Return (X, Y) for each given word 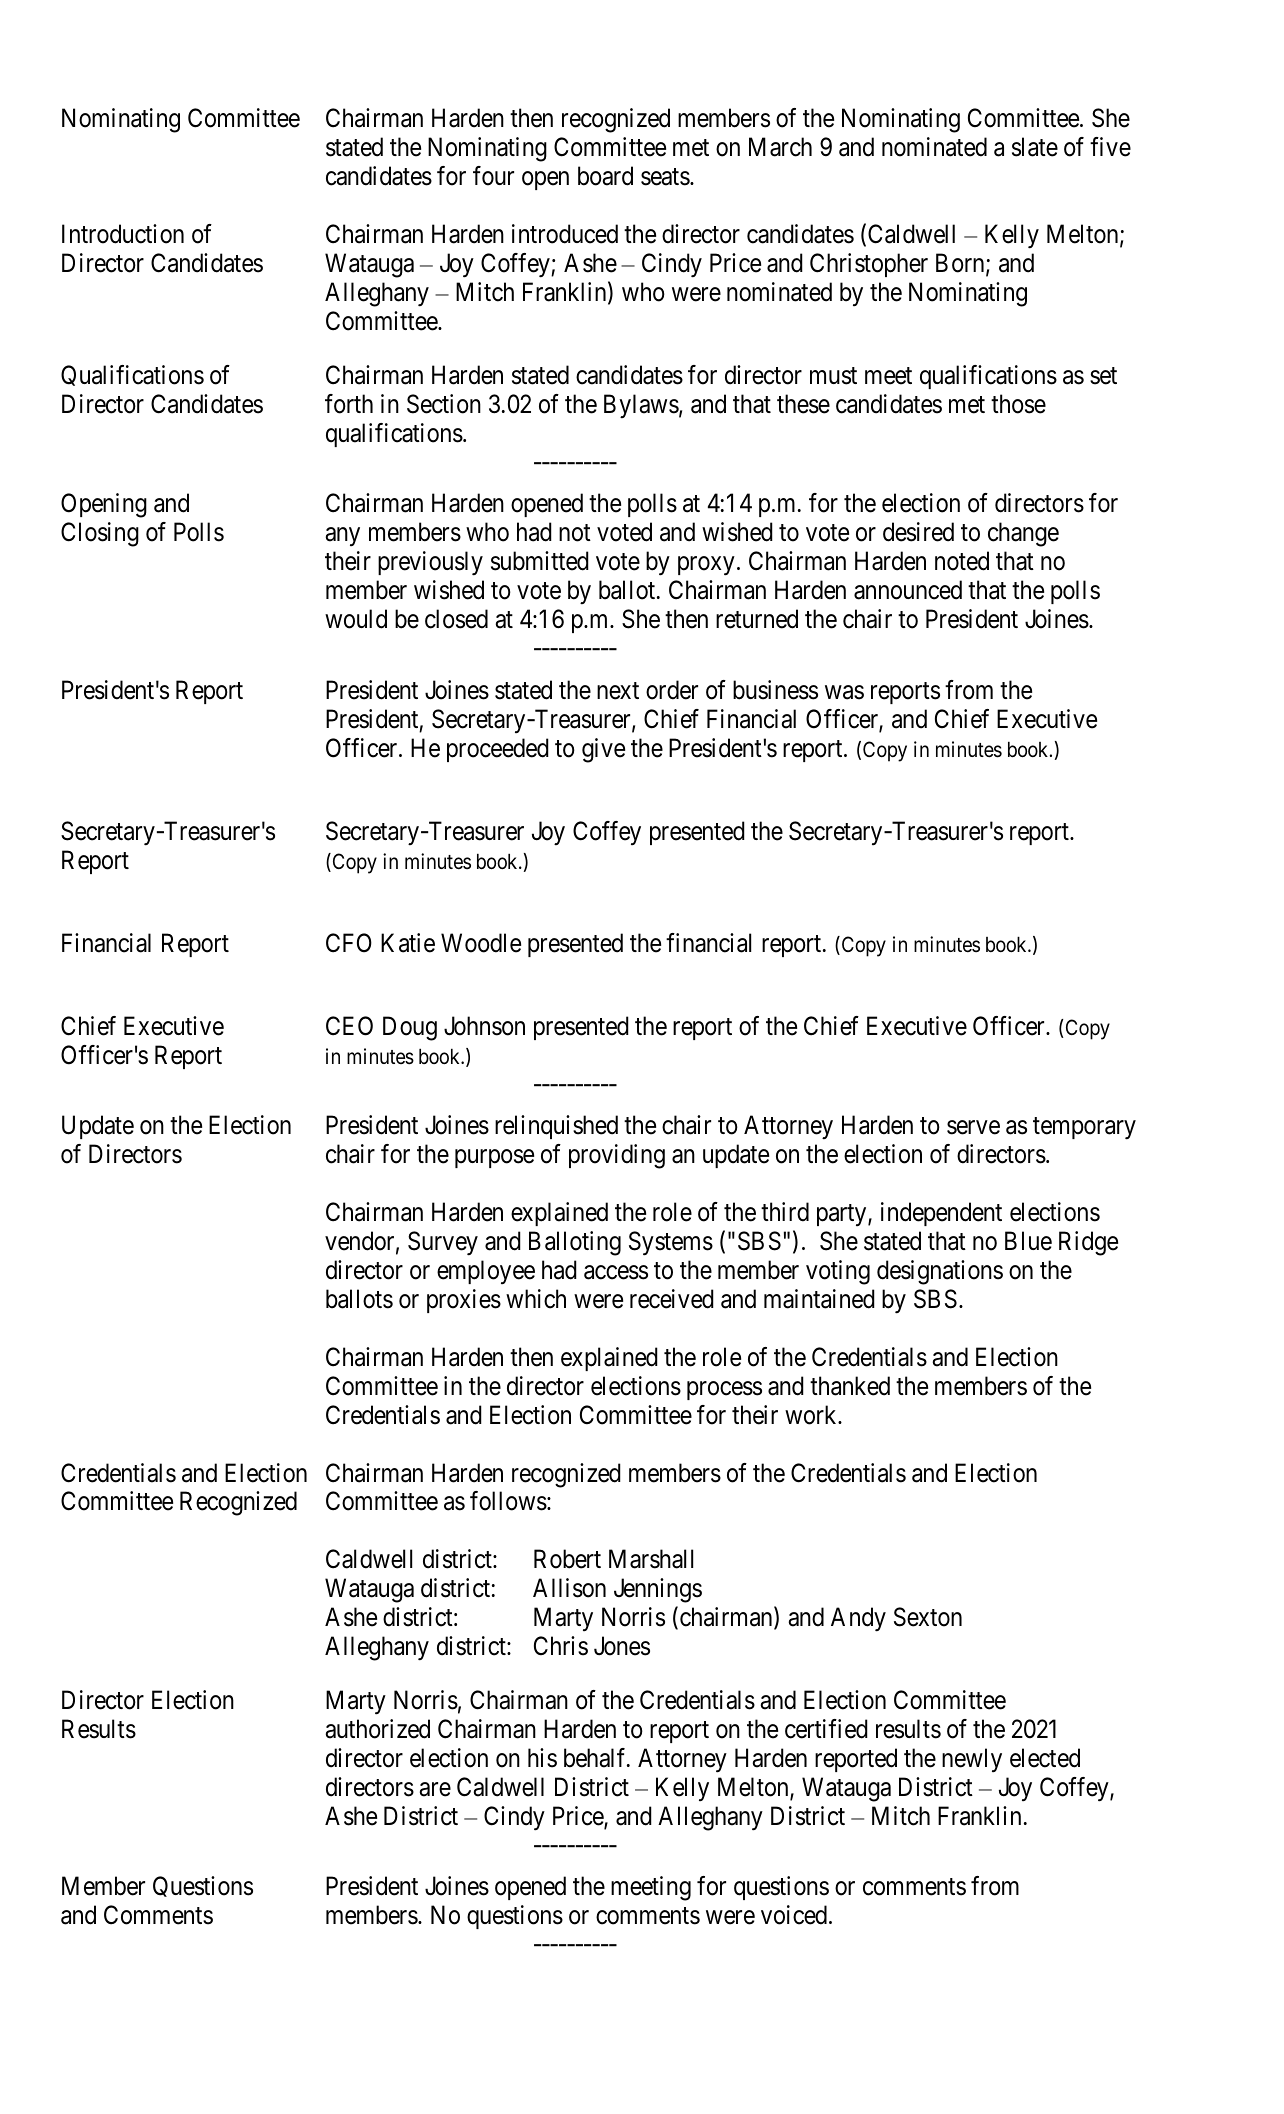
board (605, 176)
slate (1035, 147)
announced (908, 590)
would (356, 619)
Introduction (123, 234)
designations (940, 1272)
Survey (443, 1243)
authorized (377, 1729)
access (616, 1272)
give (603, 750)
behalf (596, 1758)
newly (972, 1760)
